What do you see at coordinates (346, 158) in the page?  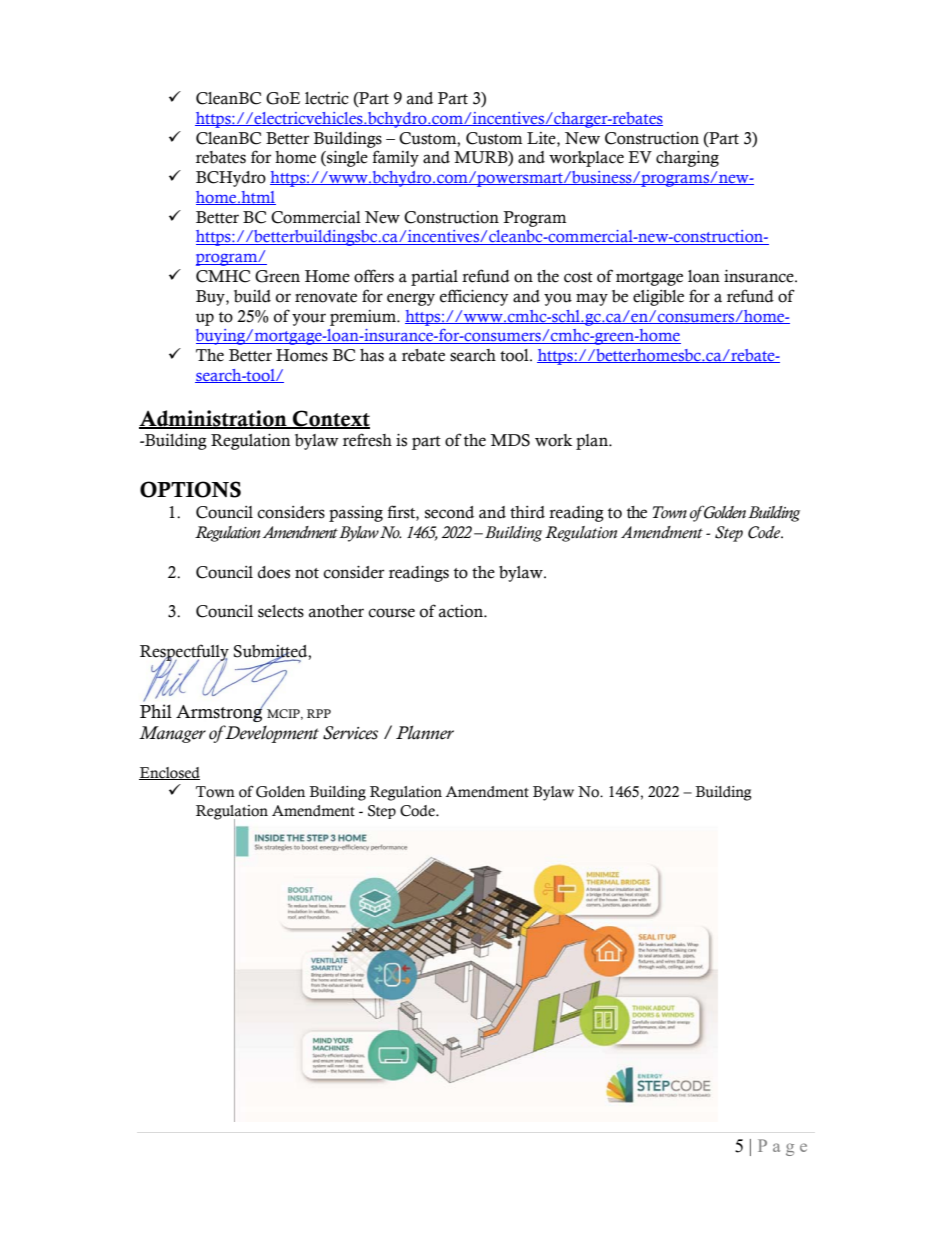 I see `single` at bounding box center [346, 158].
